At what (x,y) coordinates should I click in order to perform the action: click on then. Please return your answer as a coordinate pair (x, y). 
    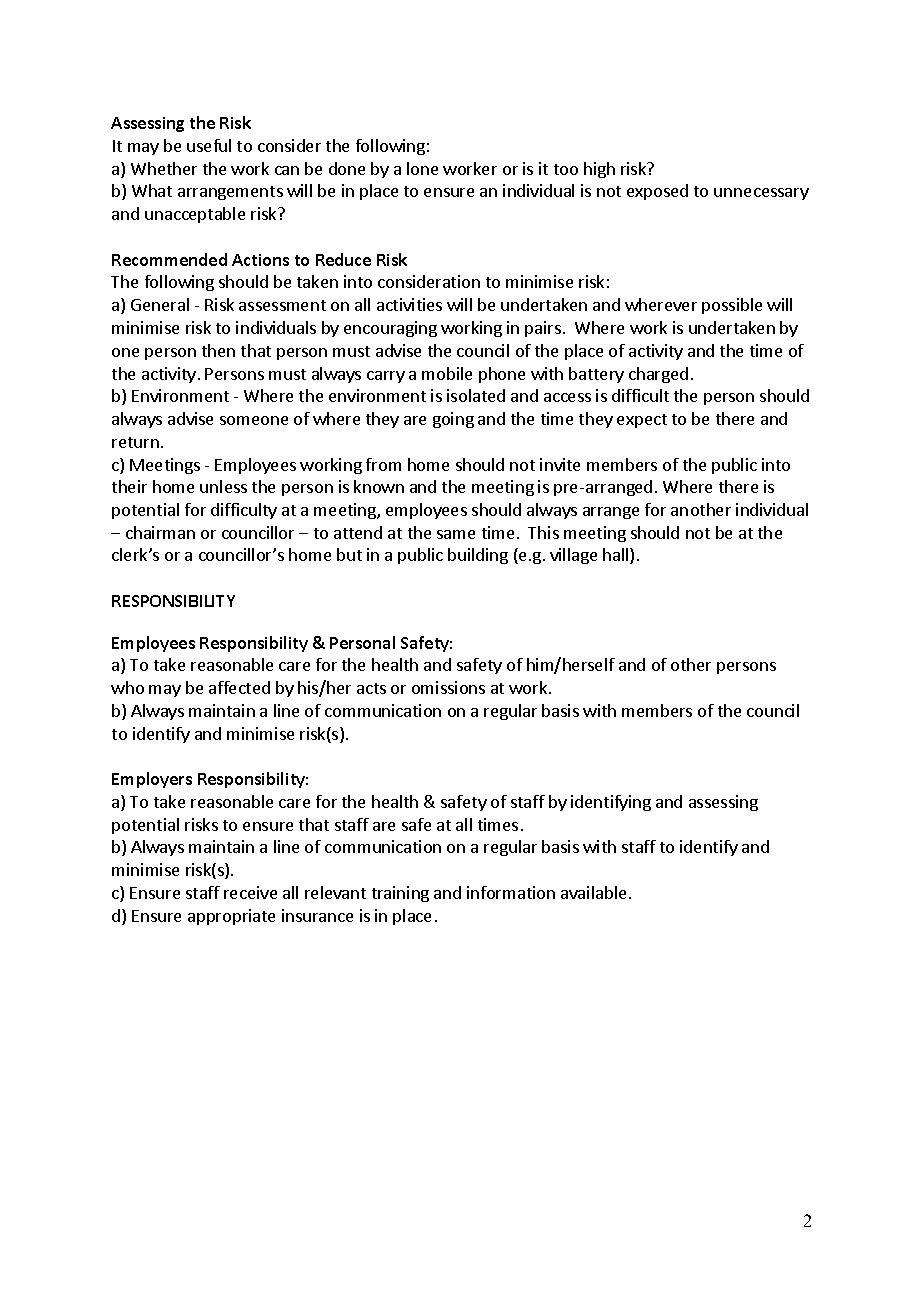
    Looking at the image, I should click on (218, 350).
